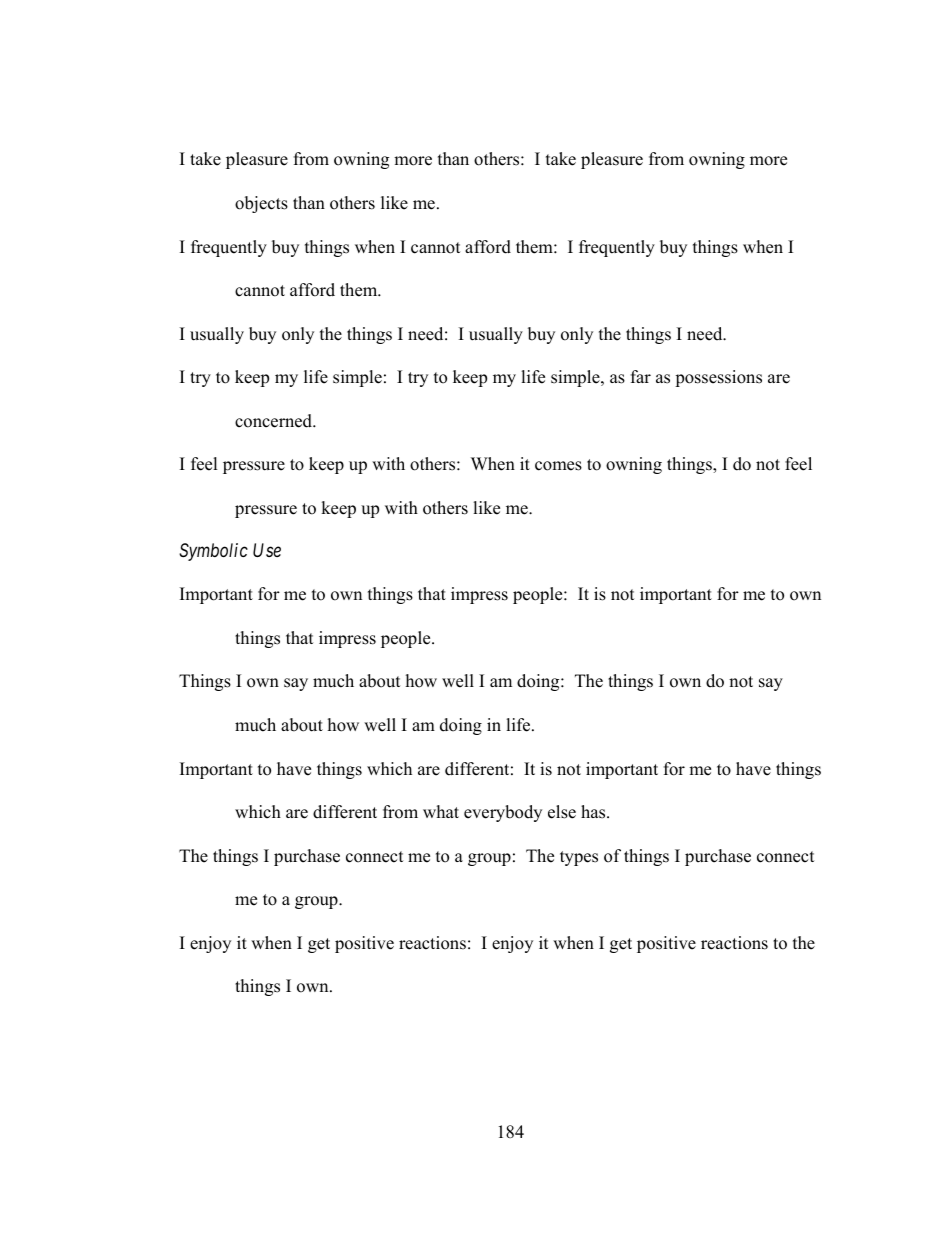 The width and height of the page is (952, 1233). What do you see at coordinates (274, 421) in the page?
I see `concerned` at bounding box center [274, 421].
